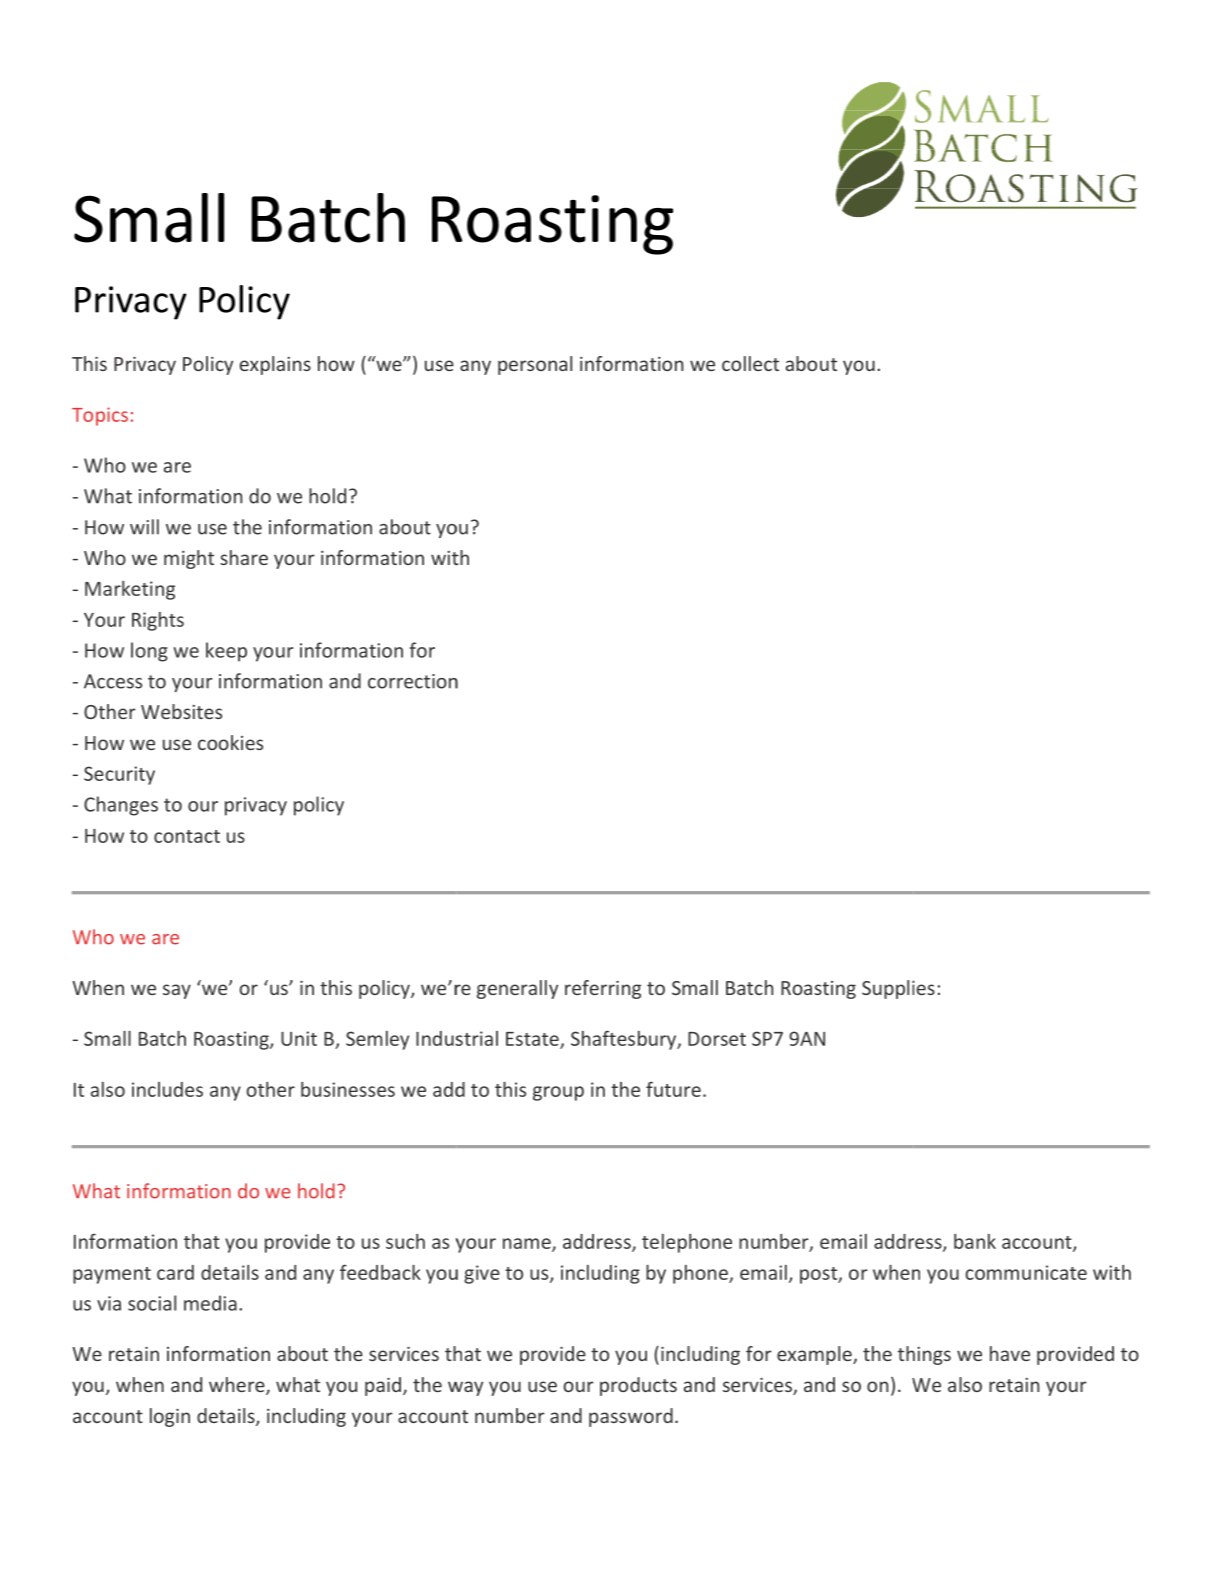 Image resolution: width=1222 pixels, height=1581 pixels. Describe the element at coordinates (189, 559) in the document. I see `might` at that location.
